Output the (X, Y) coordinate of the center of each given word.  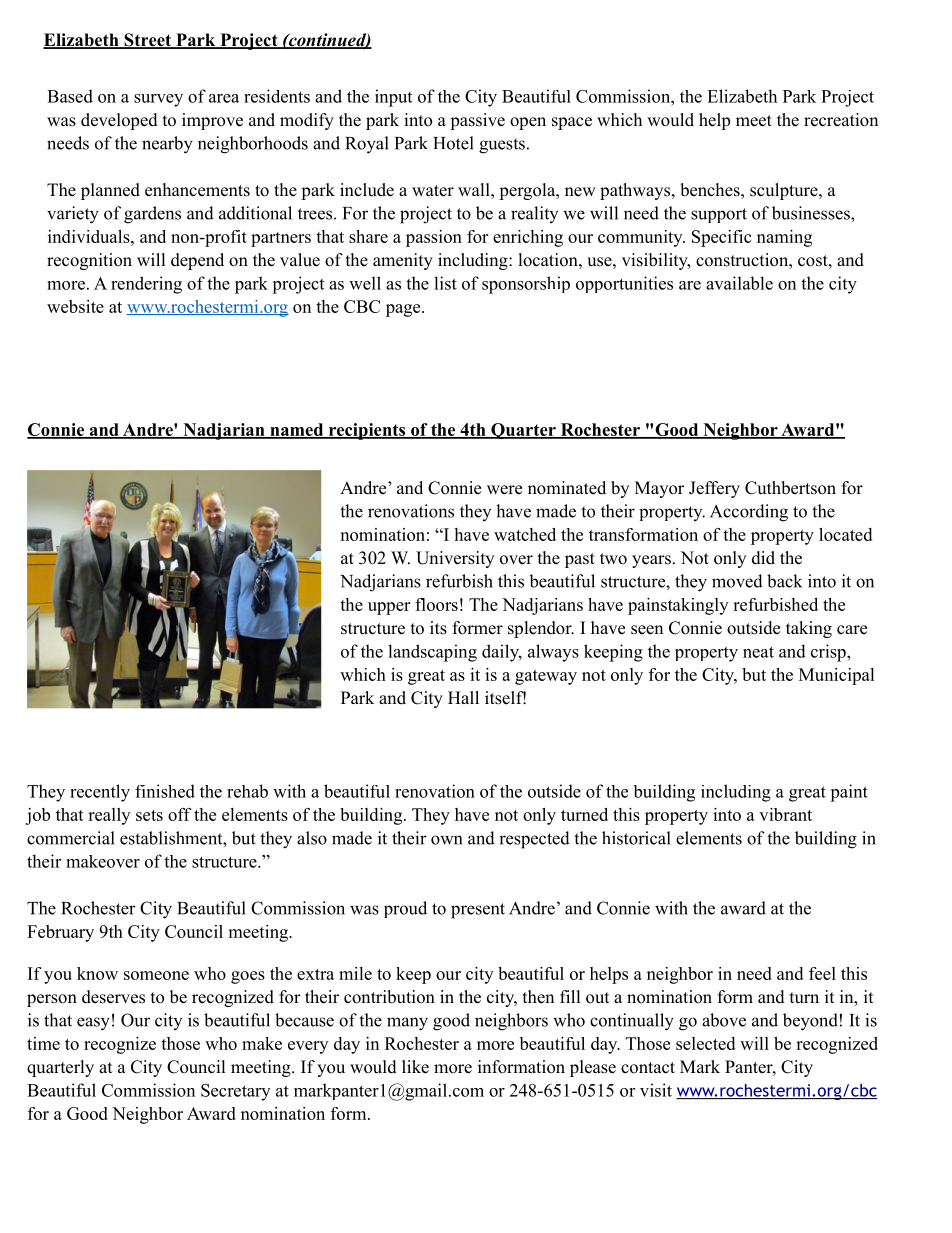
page (404, 310)
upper (389, 608)
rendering (146, 285)
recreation (841, 120)
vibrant (785, 814)
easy (93, 1024)
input (393, 98)
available (739, 283)
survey (158, 100)
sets (149, 815)
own (446, 840)
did (763, 558)
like (415, 1067)
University (455, 559)
